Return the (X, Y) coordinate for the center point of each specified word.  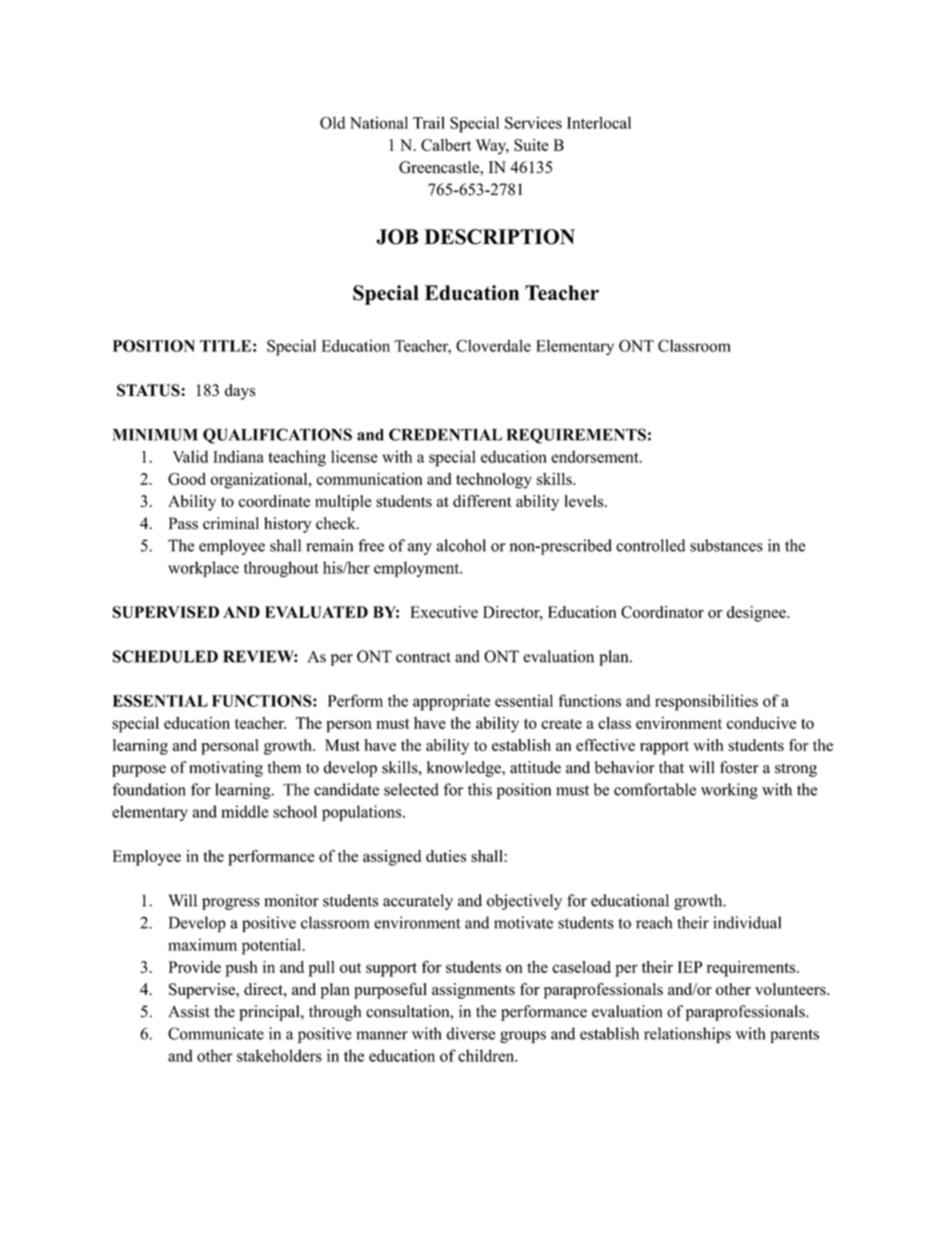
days (240, 392)
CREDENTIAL (445, 434)
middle (244, 811)
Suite (531, 145)
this (480, 789)
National (379, 122)
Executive (444, 612)
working (729, 791)
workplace (203, 569)
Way (492, 147)
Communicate (216, 1033)
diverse (470, 1033)
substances (726, 545)
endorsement (596, 456)
